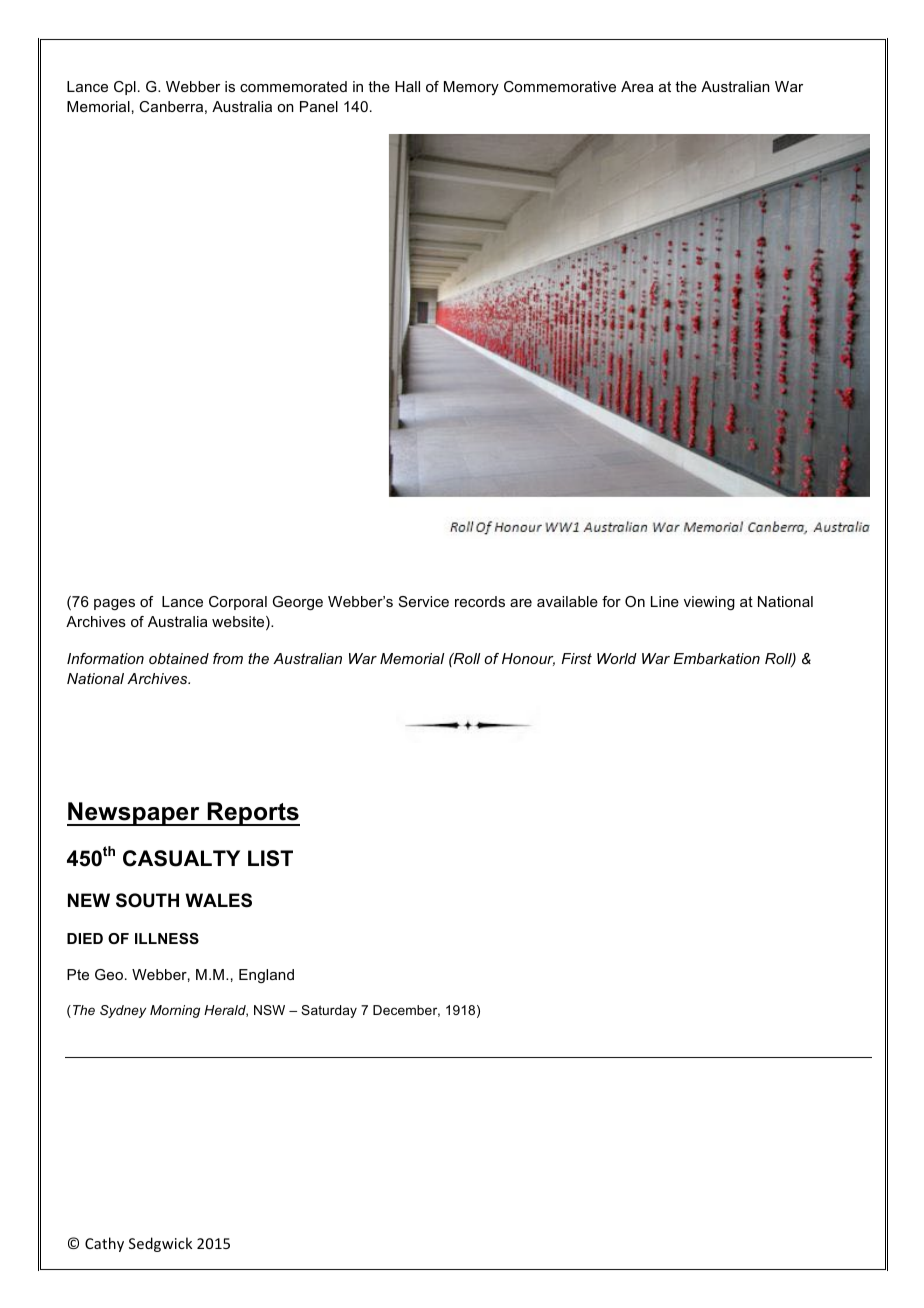  I want to click on obtained, so click(179, 658).
